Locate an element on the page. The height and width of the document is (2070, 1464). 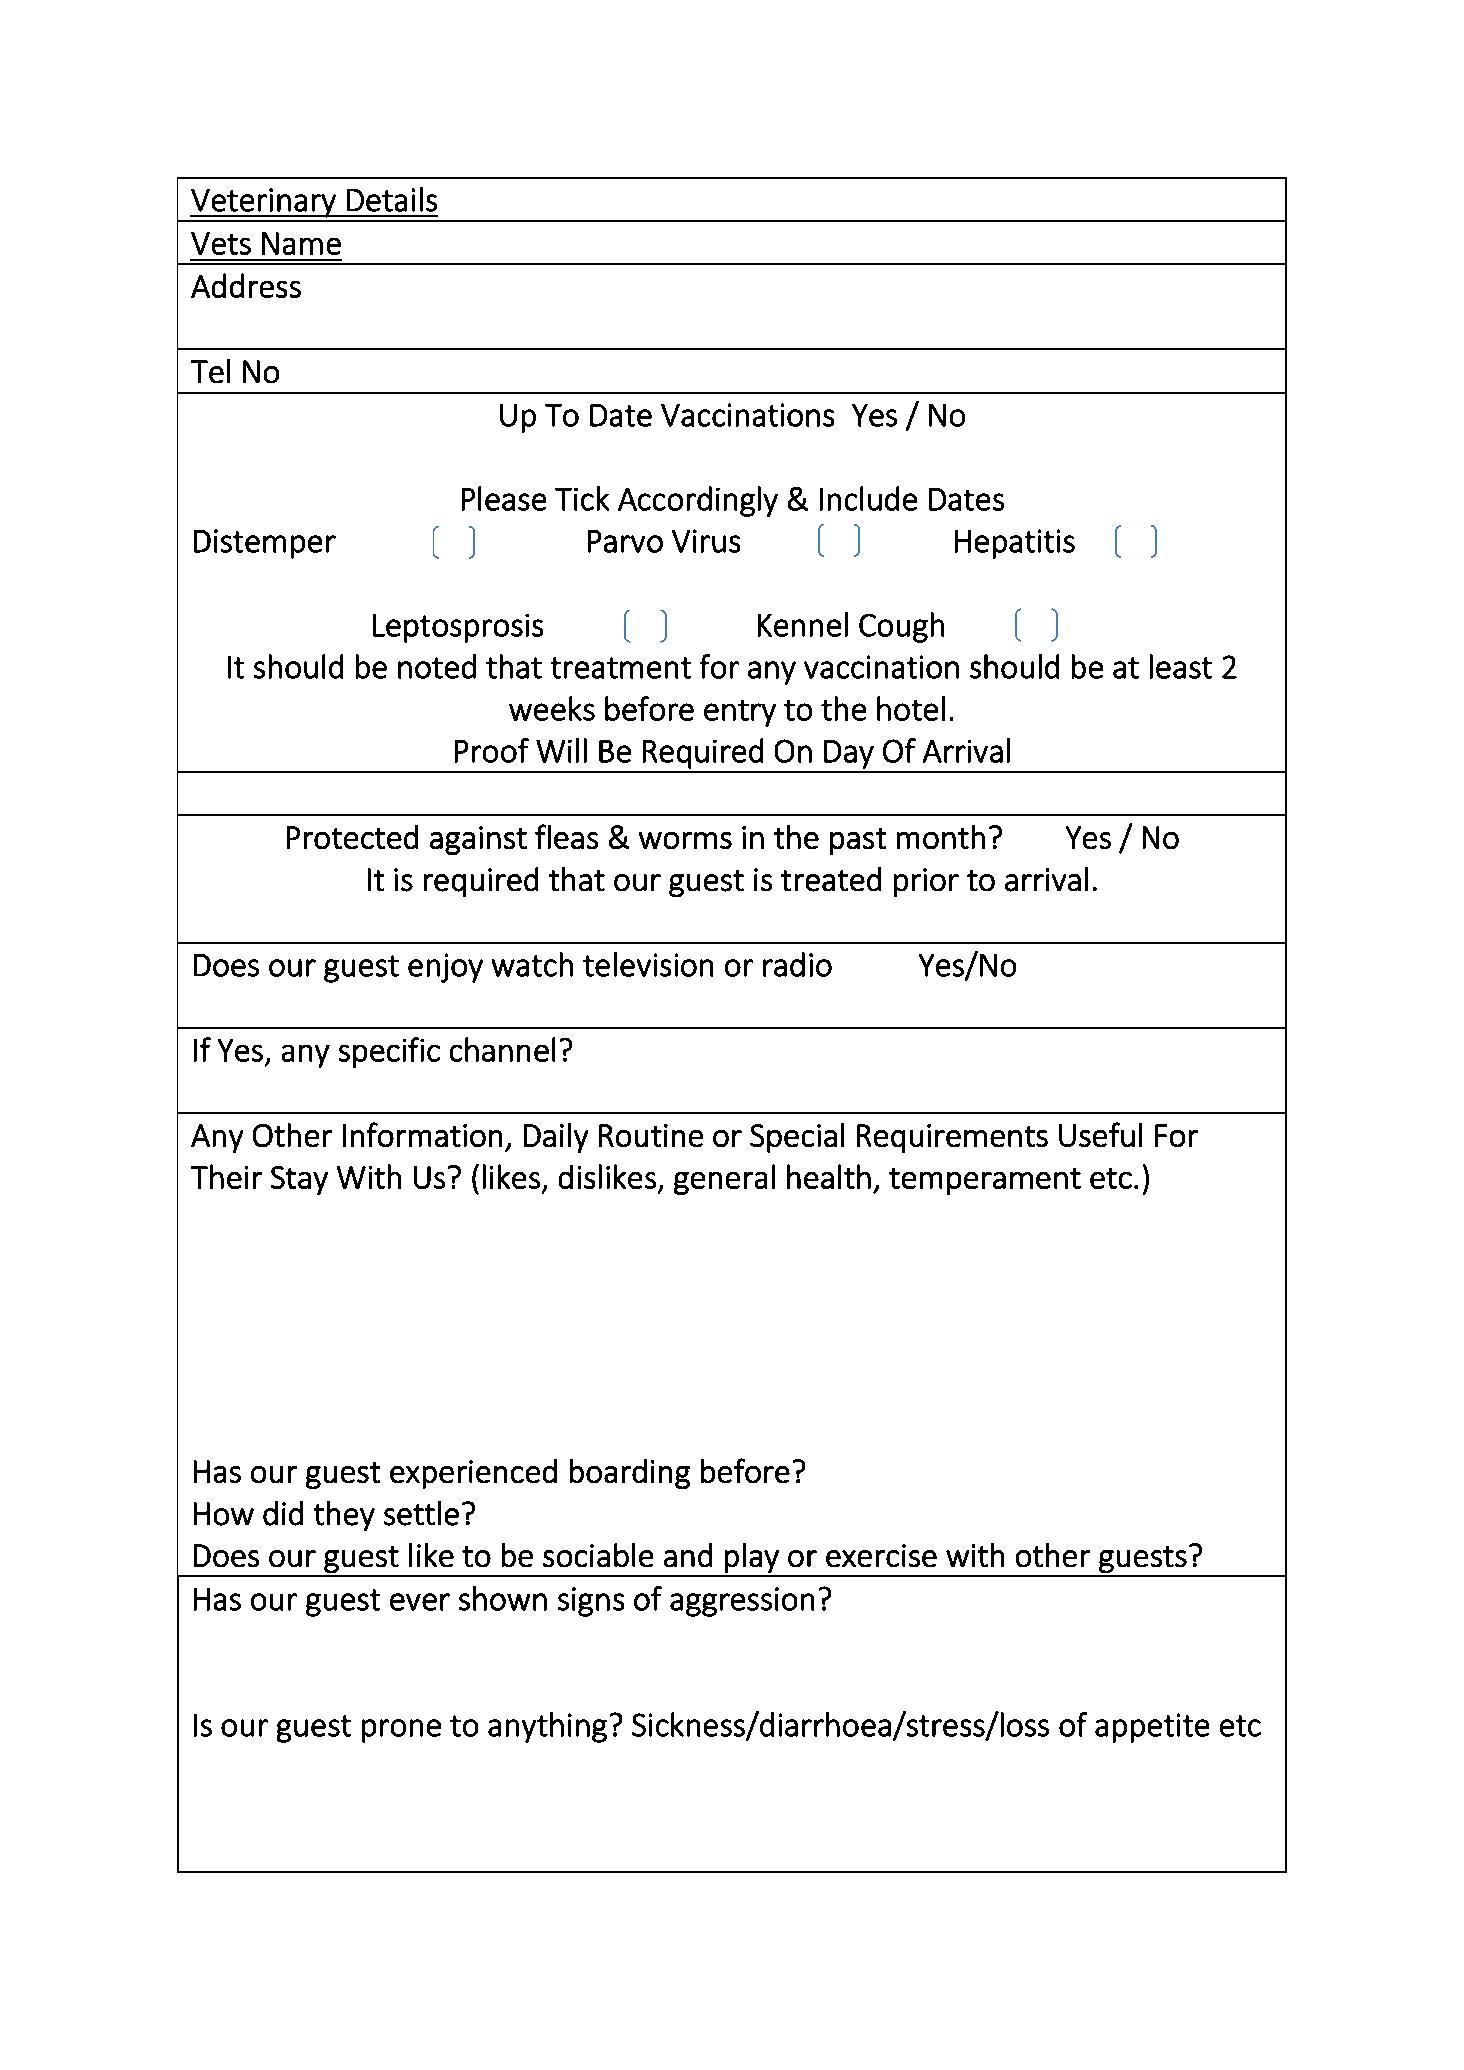
aggression is located at coordinates (742, 1602).
